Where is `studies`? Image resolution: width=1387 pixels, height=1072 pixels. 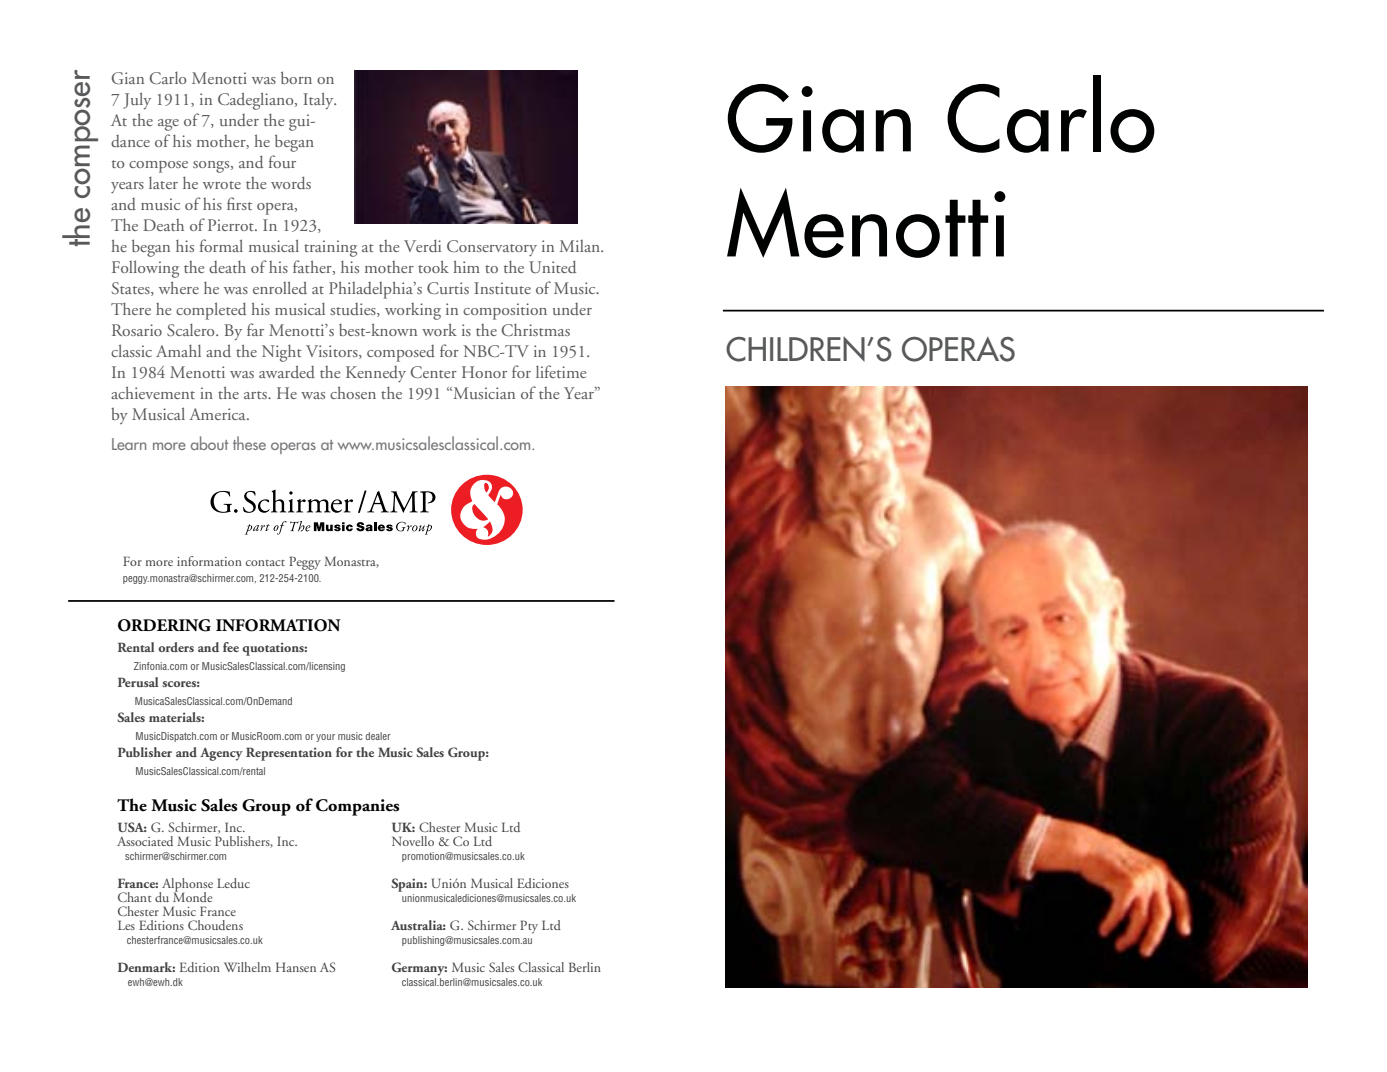
studies is located at coordinates (354, 310).
